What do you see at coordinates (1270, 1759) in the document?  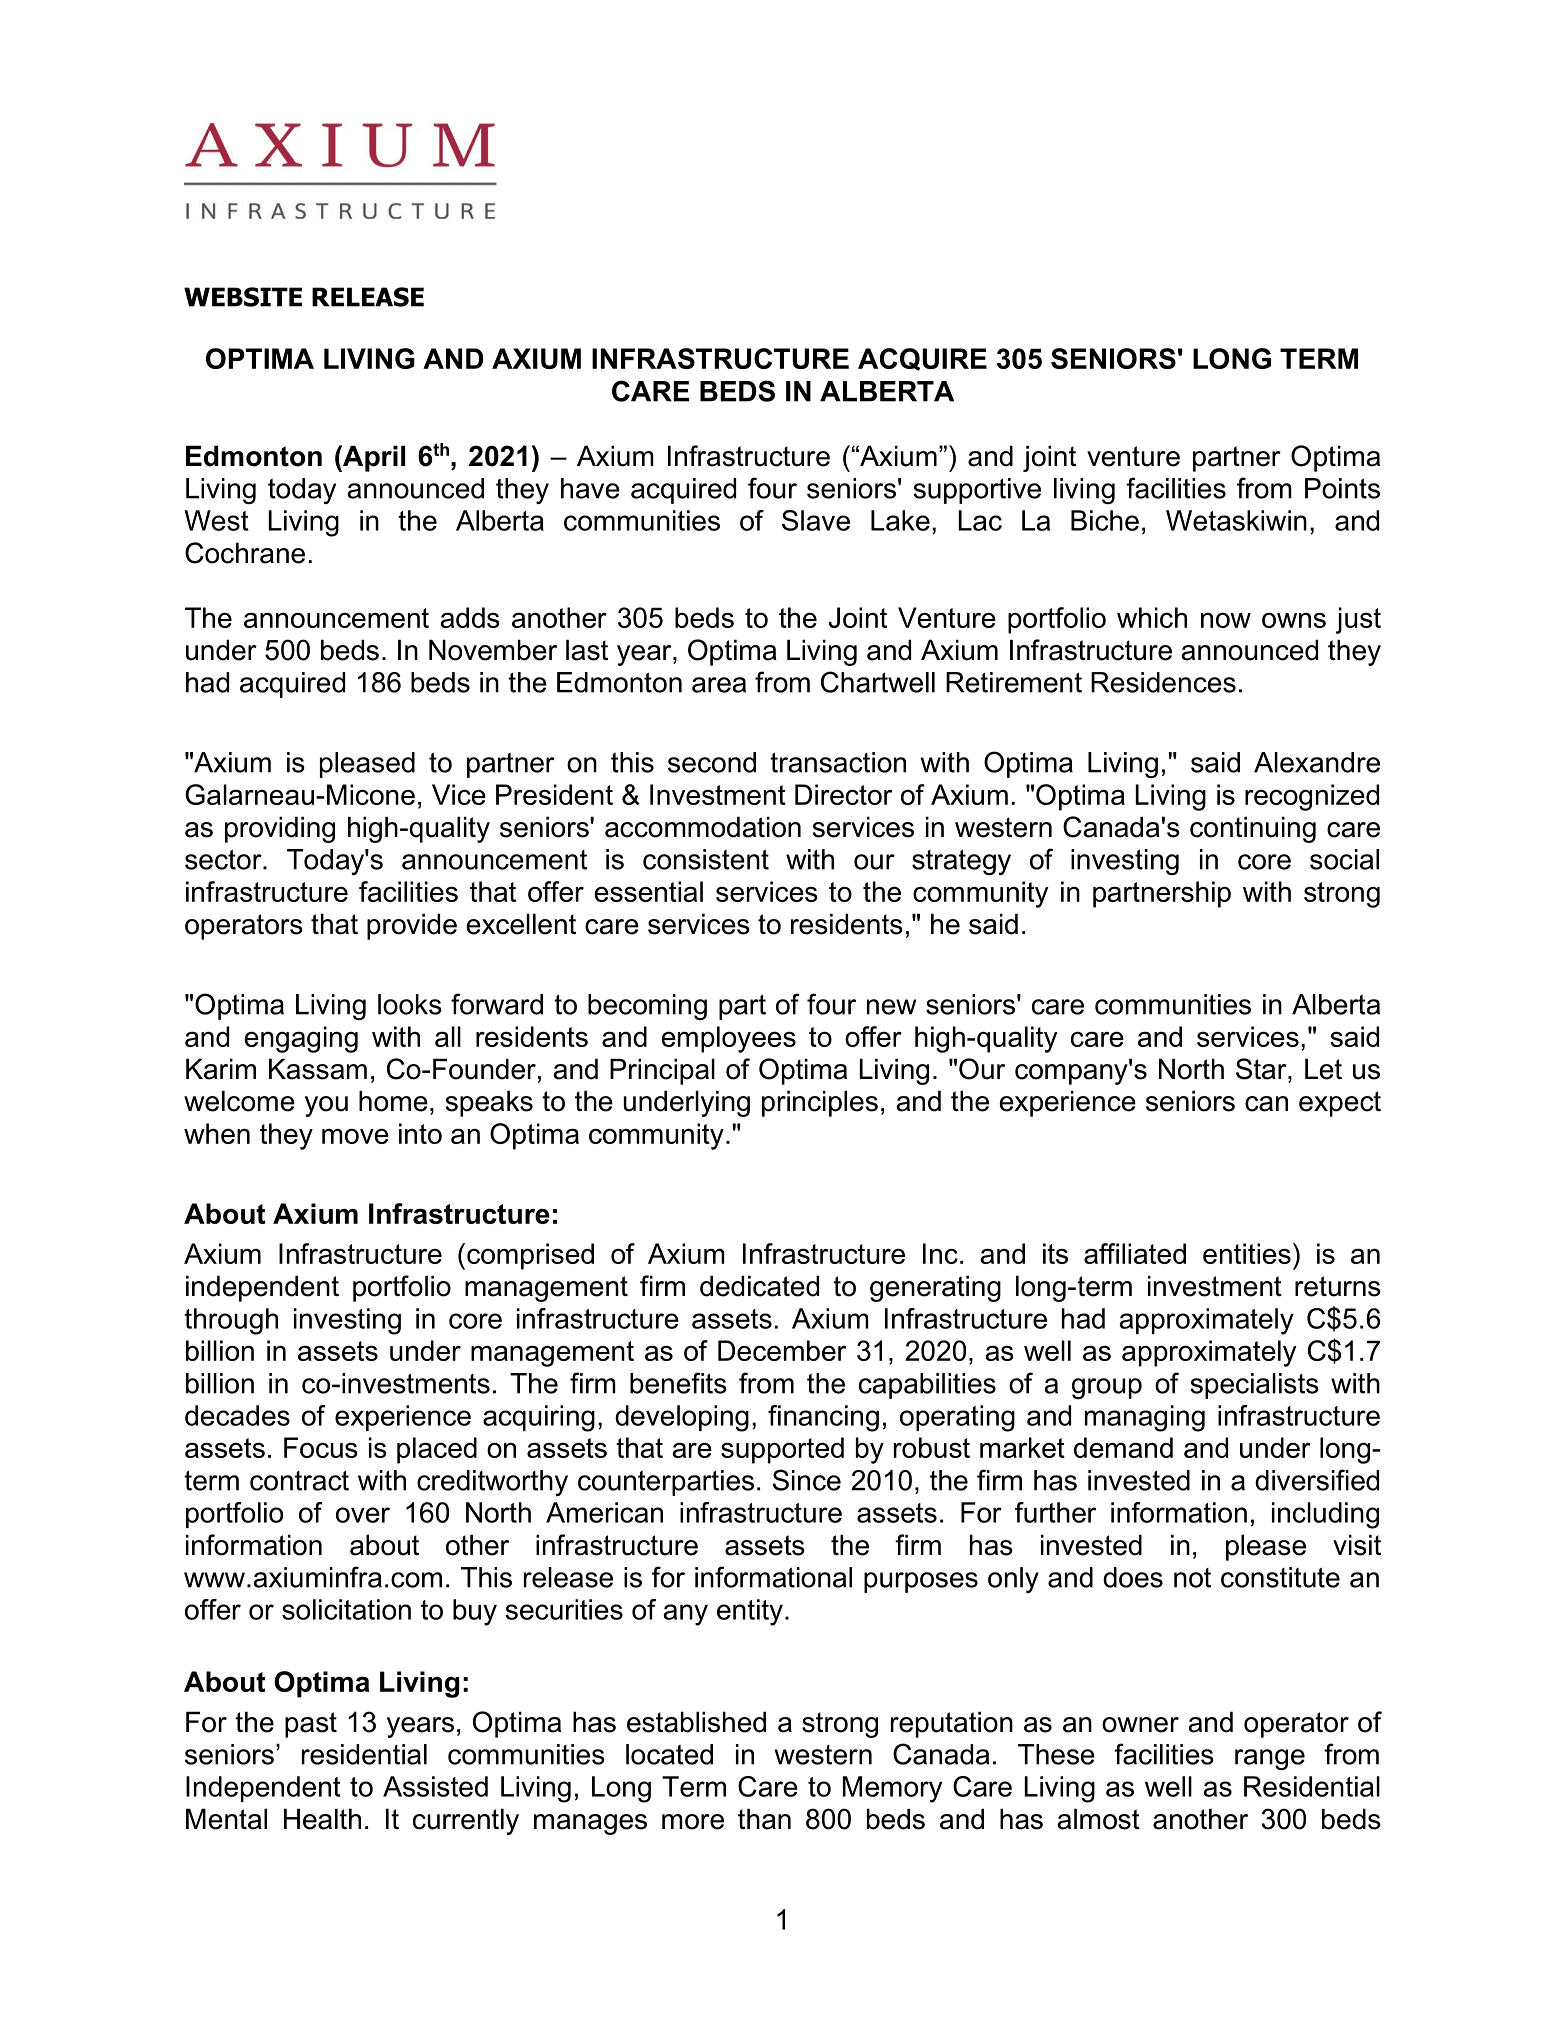 I see `range` at bounding box center [1270, 1759].
